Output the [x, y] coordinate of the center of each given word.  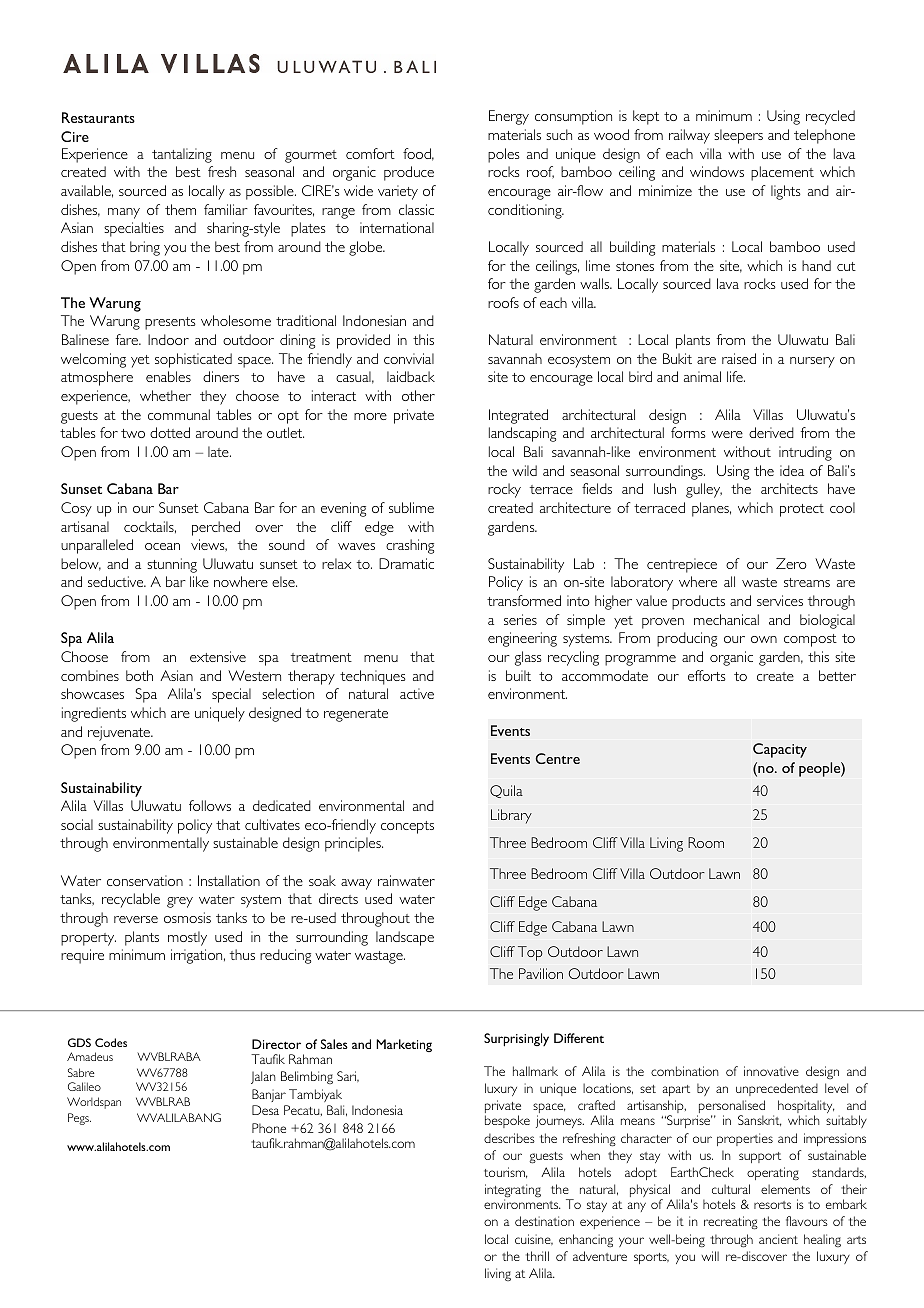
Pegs [79, 1119]
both [139, 675]
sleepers [738, 136]
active [417, 693]
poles [504, 155]
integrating [513, 1192]
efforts [707, 675]
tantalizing [182, 155]
